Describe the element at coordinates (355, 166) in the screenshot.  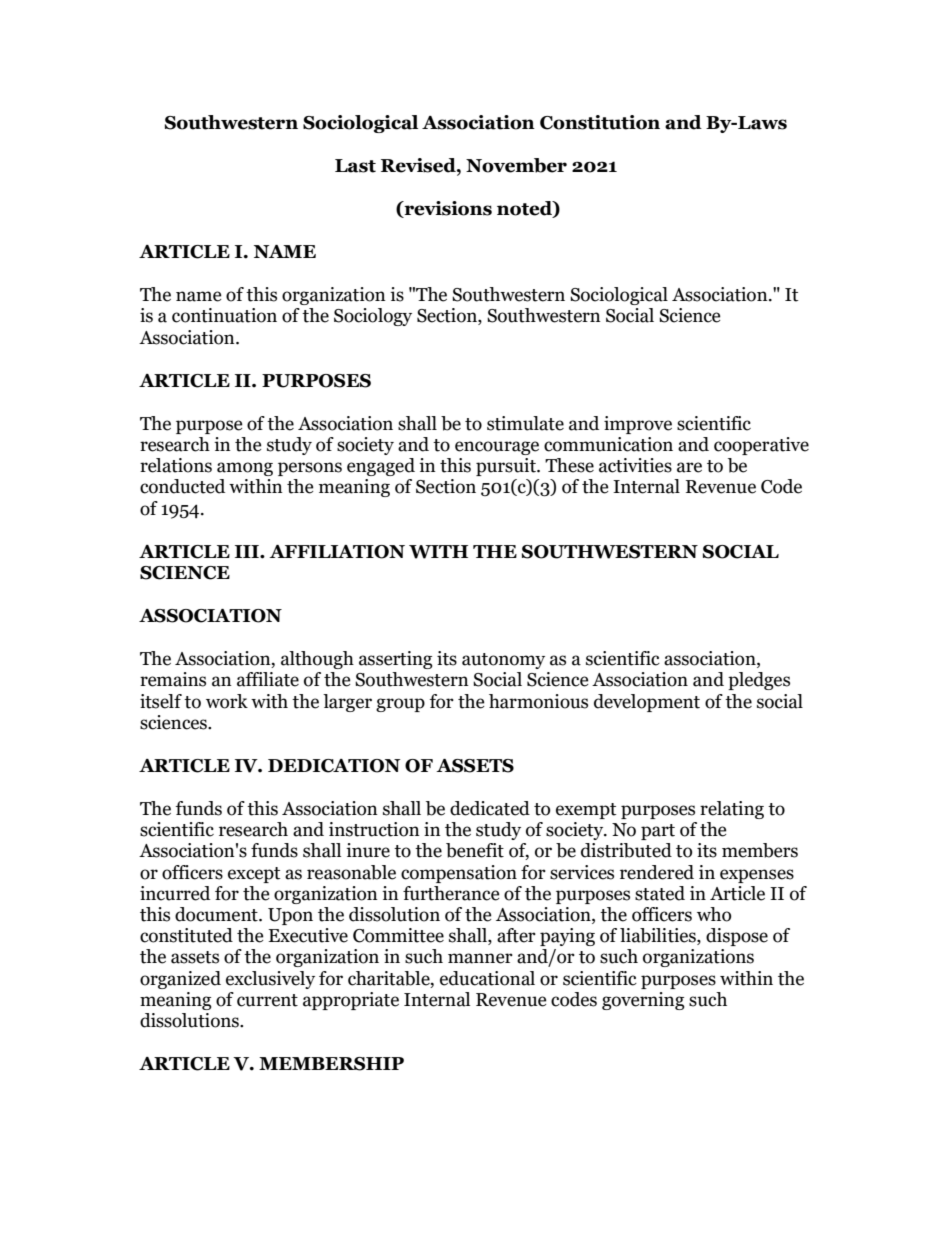
I see `Last` at that location.
